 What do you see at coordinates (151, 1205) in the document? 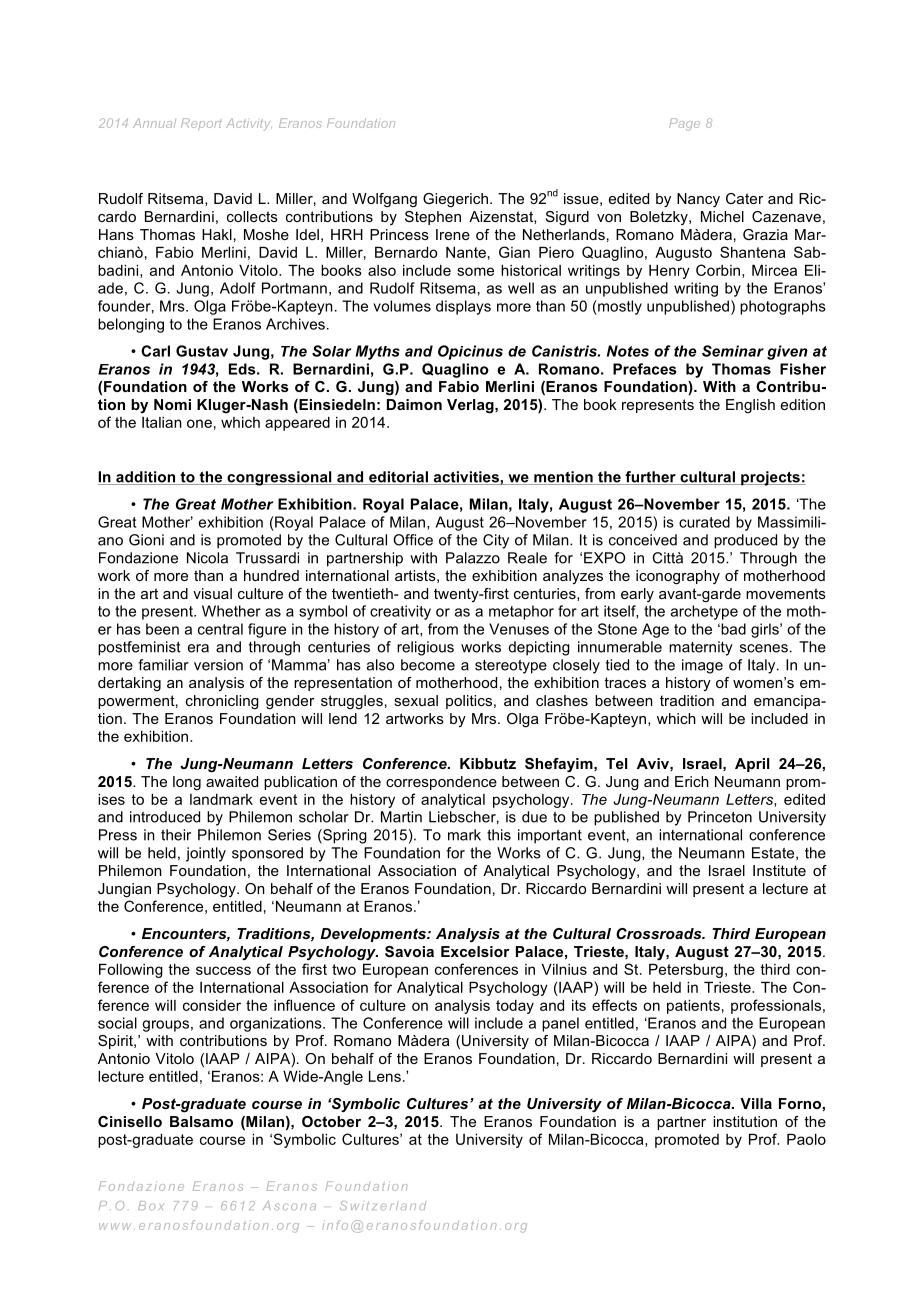
I see `Box` at bounding box center [151, 1205].
